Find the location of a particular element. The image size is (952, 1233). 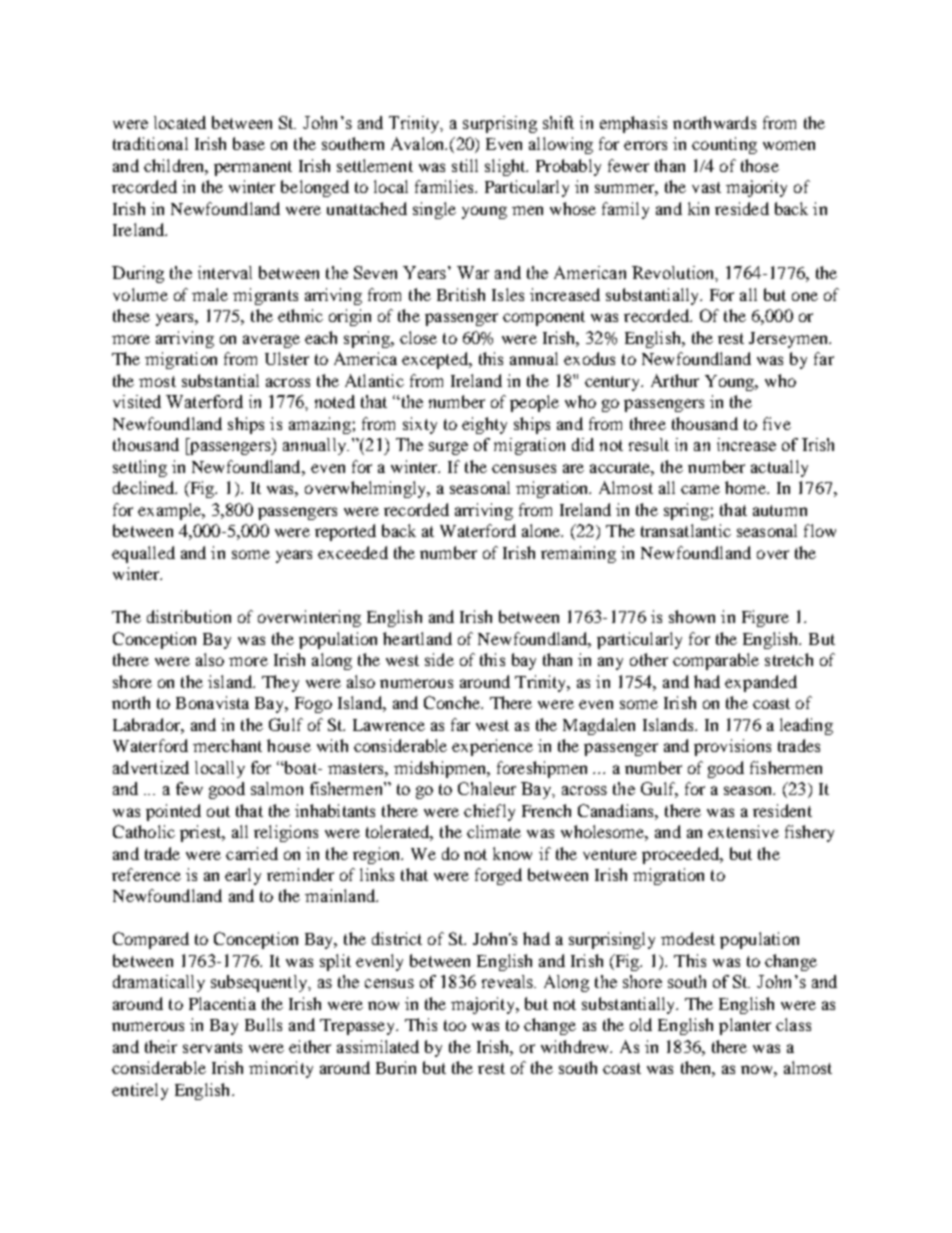

counting is located at coordinates (724, 145).
